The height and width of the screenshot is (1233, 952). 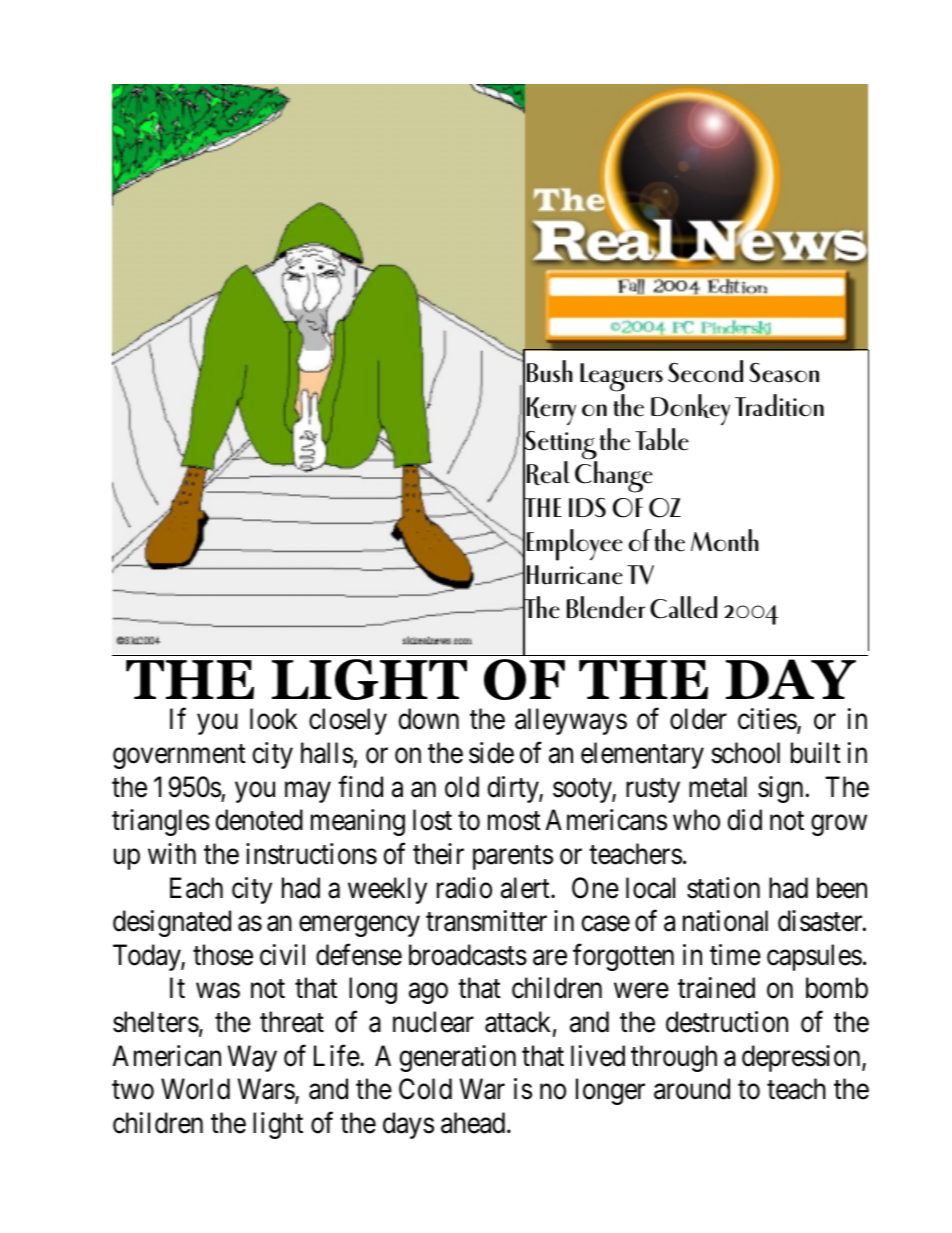 What do you see at coordinates (692, 1089) in the screenshot?
I see `around` at bounding box center [692, 1089].
